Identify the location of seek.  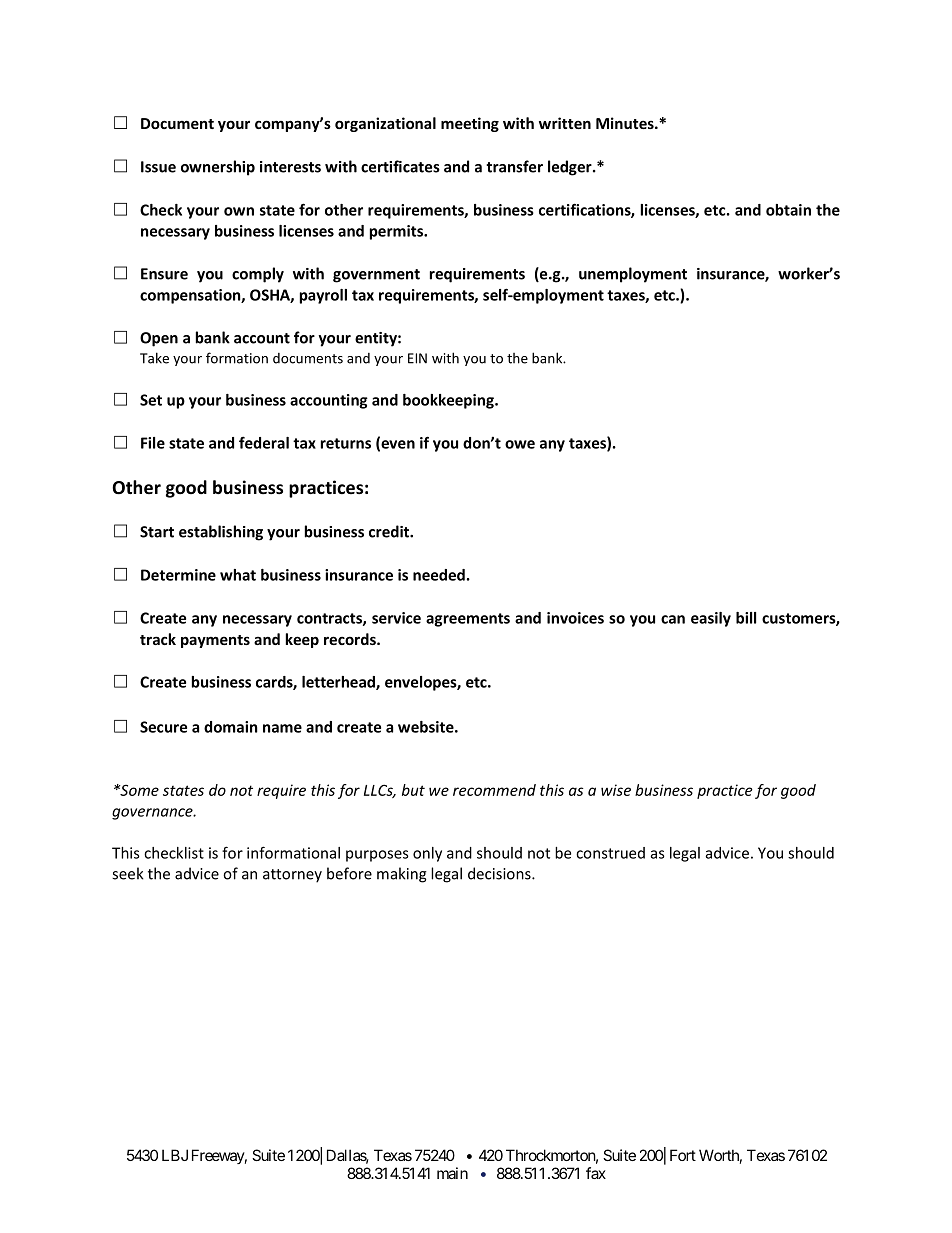
(128, 873).
